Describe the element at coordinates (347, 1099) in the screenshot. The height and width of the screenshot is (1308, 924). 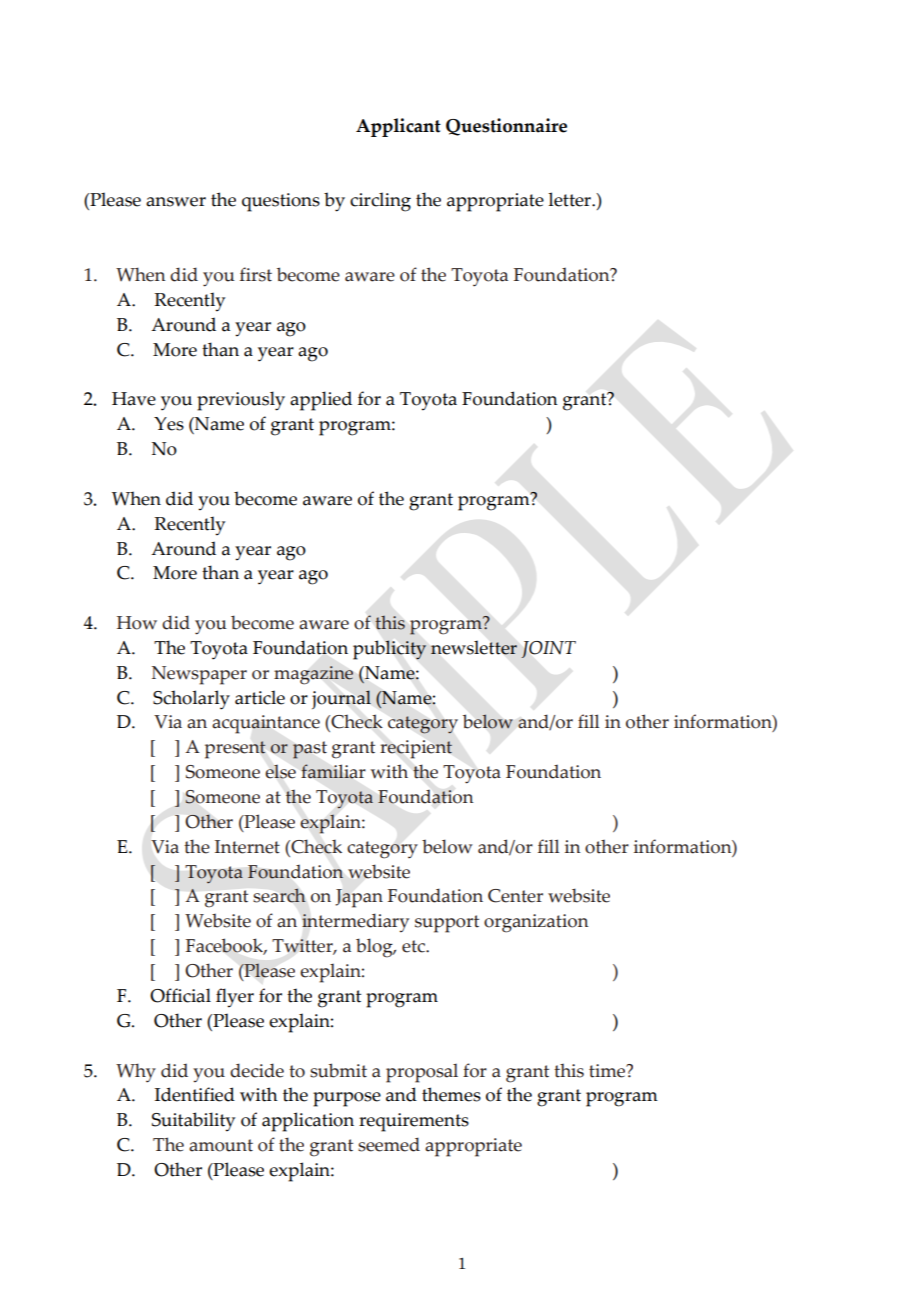
I see `purpose` at that location.
